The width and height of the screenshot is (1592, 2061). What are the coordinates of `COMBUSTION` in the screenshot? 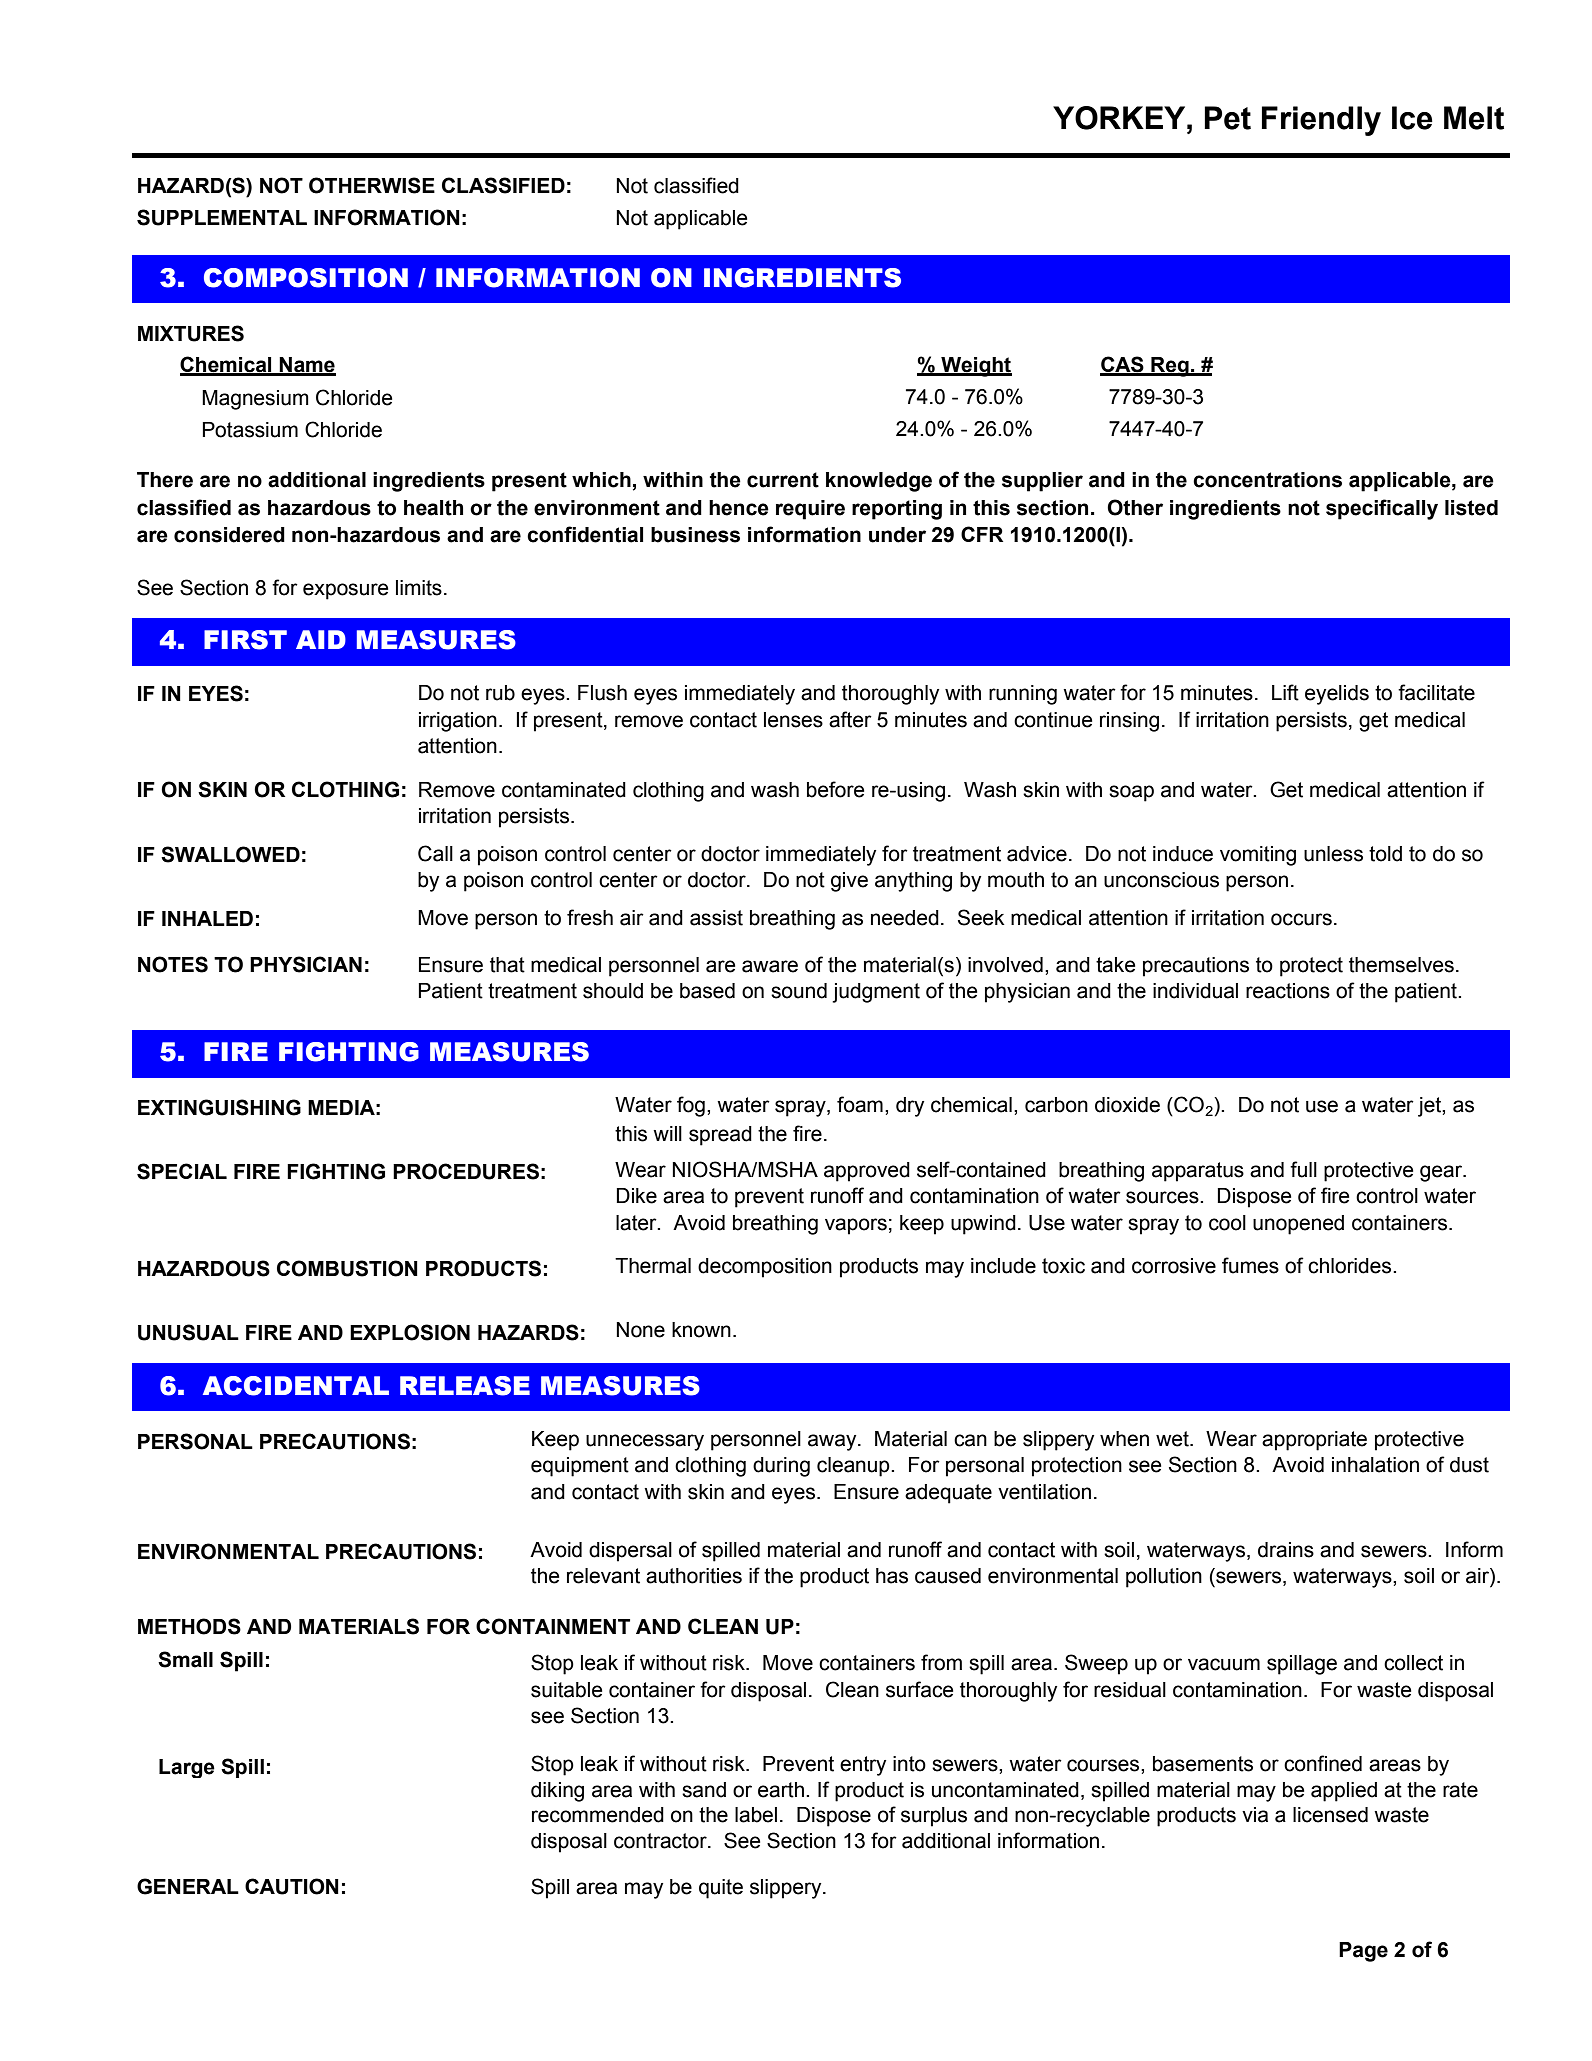 It's located at (347, 1268).
